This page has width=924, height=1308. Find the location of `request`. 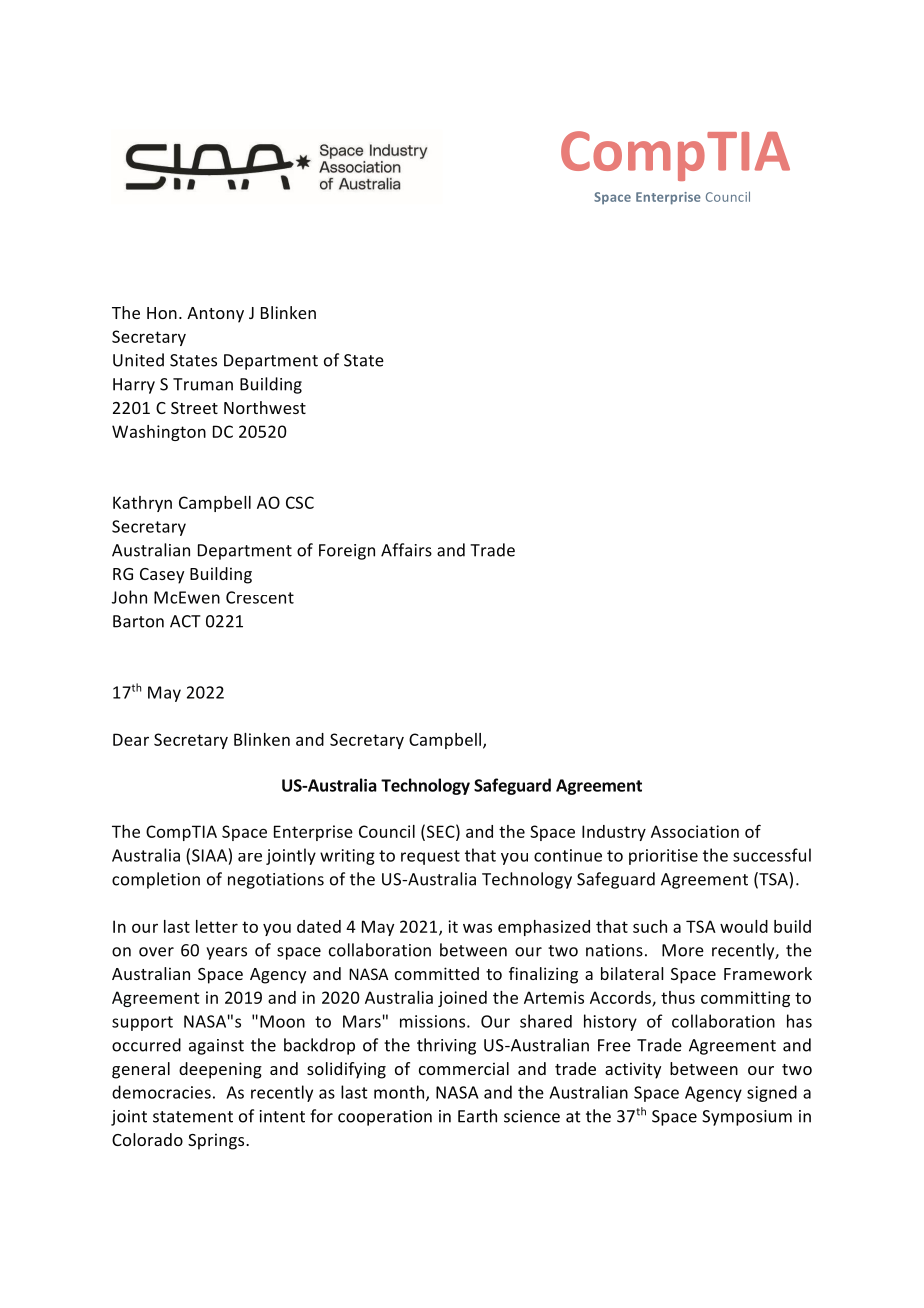

request is located at coordinates (430, 857).
